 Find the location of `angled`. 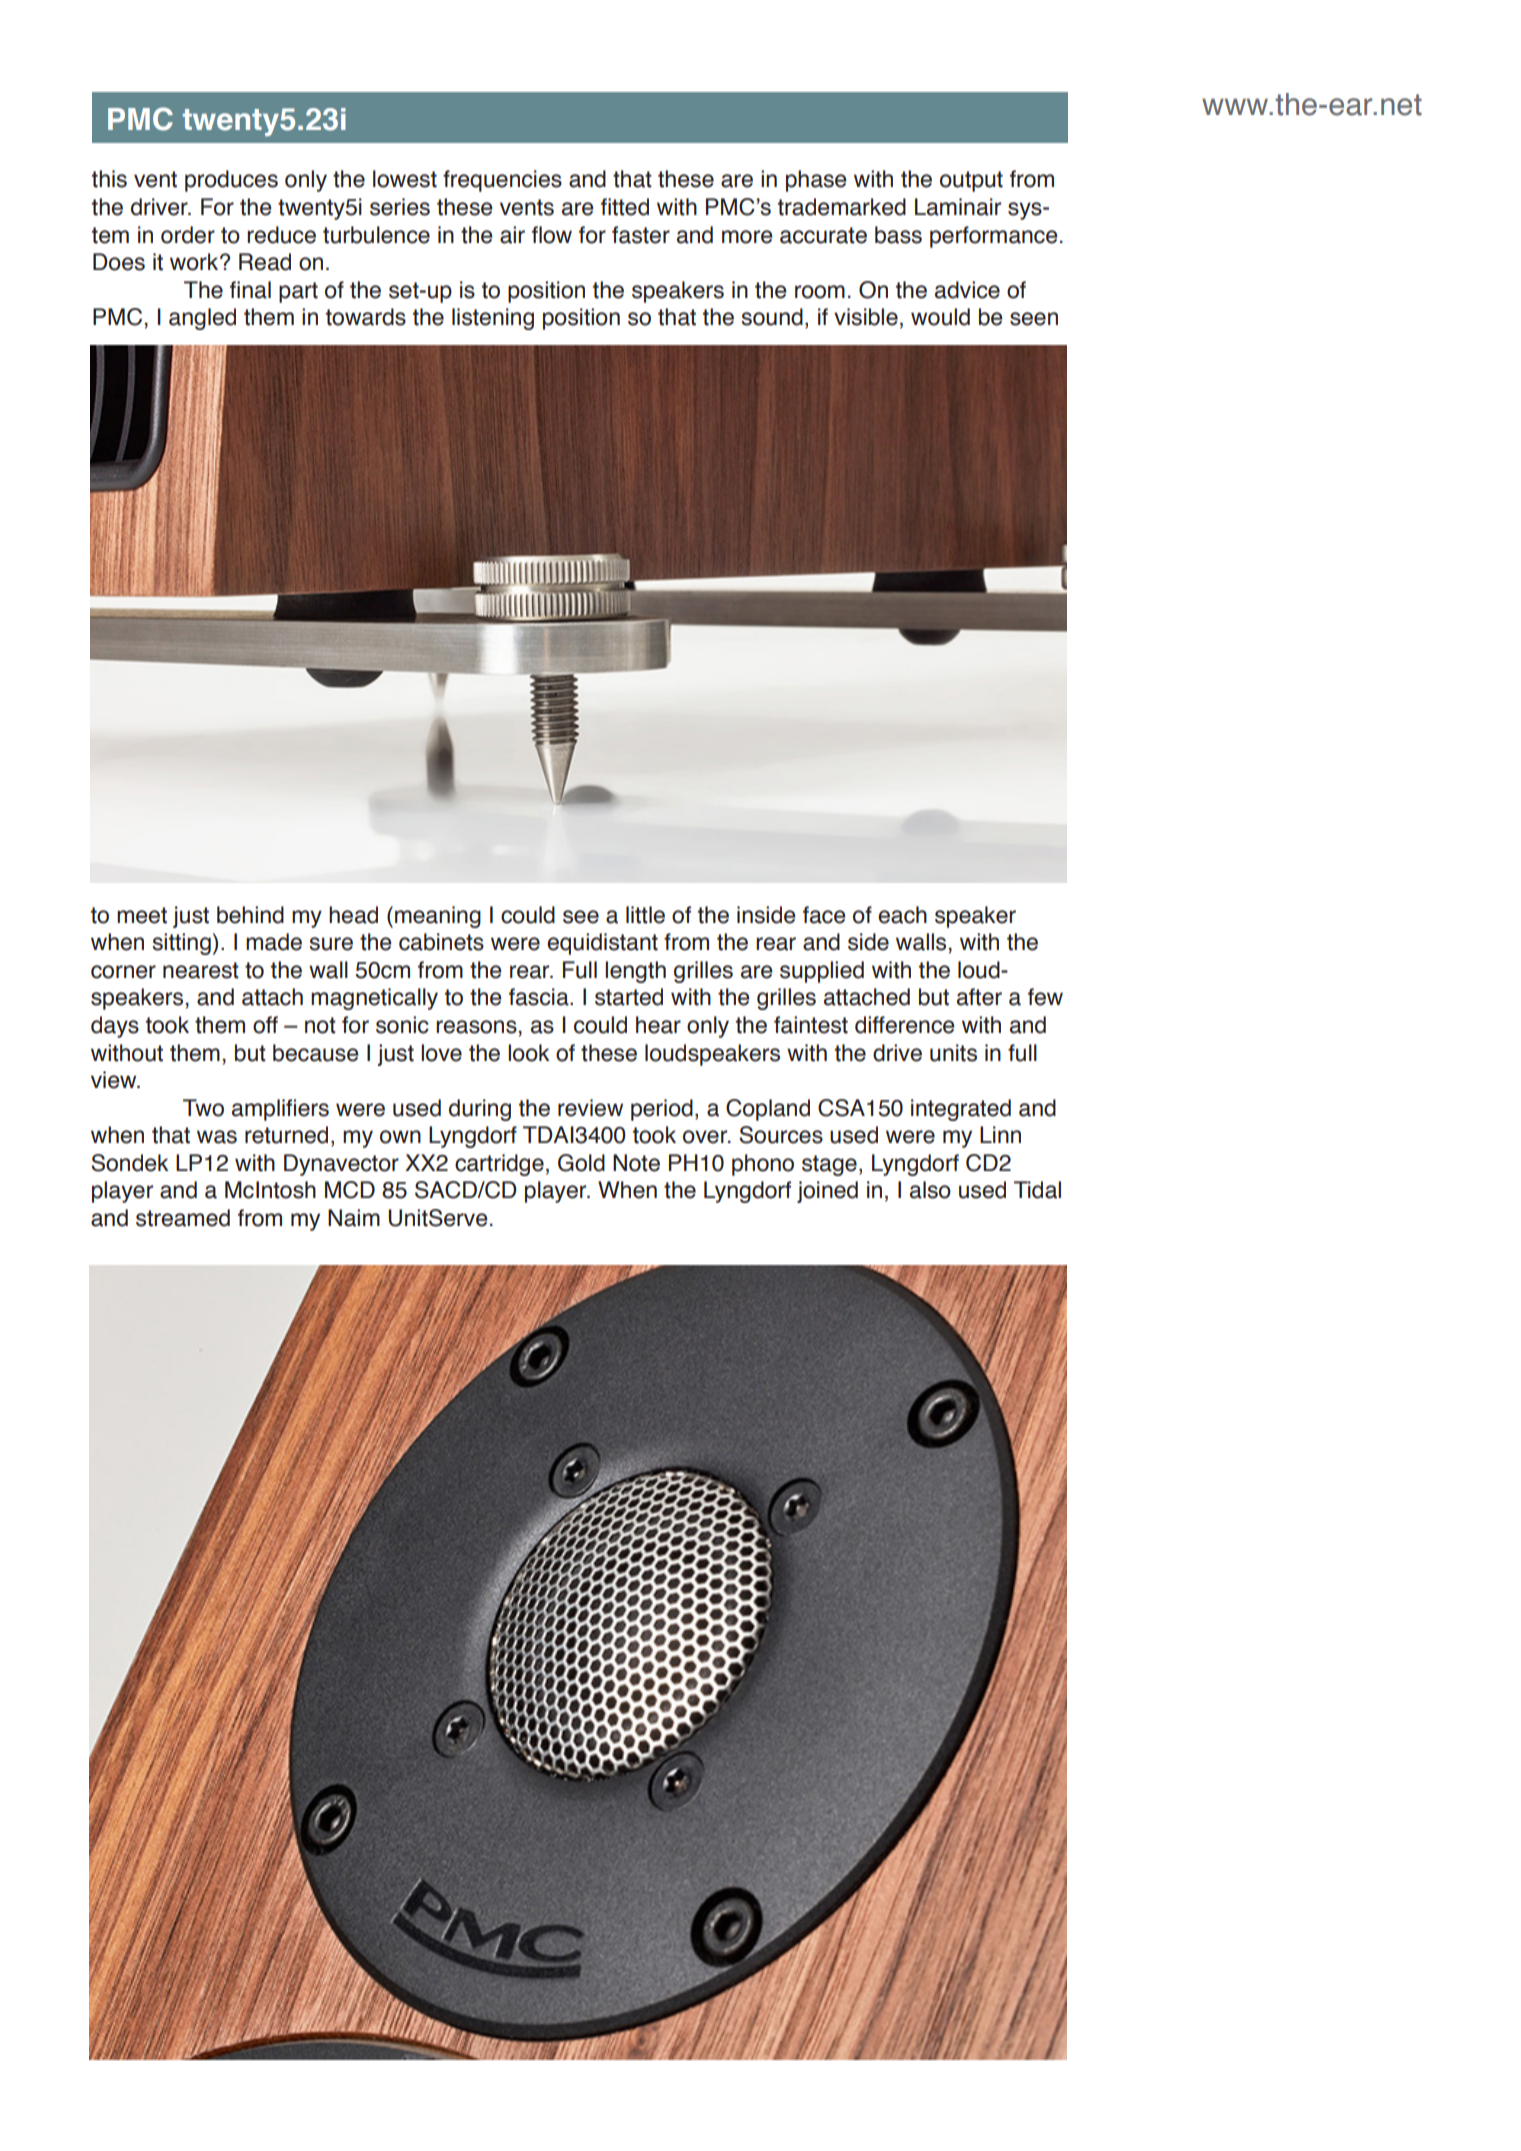

angled is located at coordinates (202, 319).
